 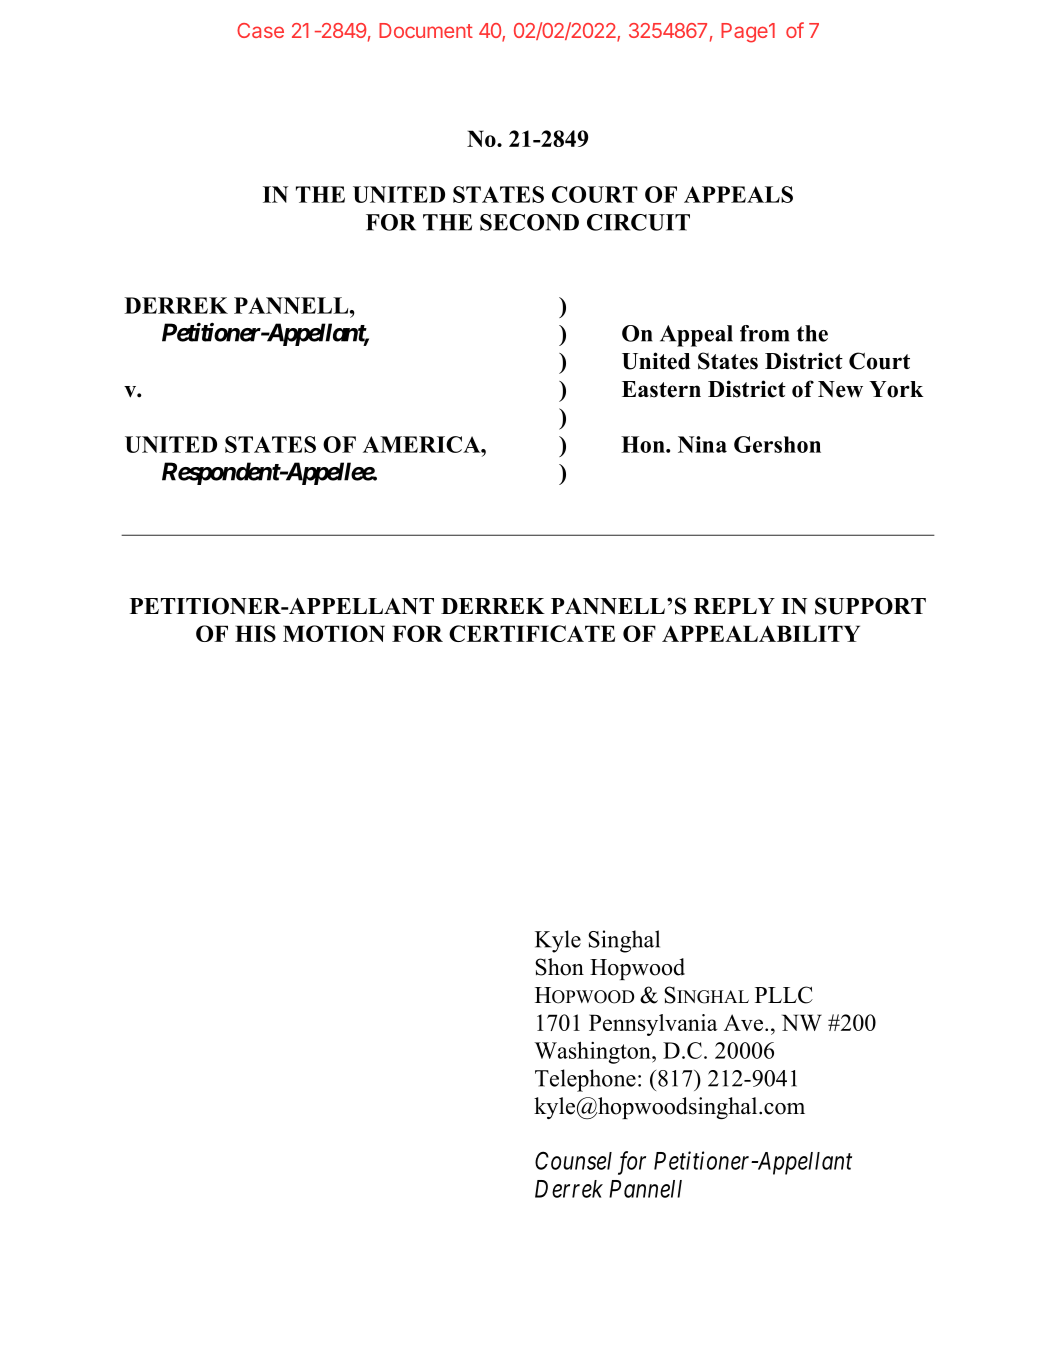 I want to click on HIS, so click(x=255, y=633).
